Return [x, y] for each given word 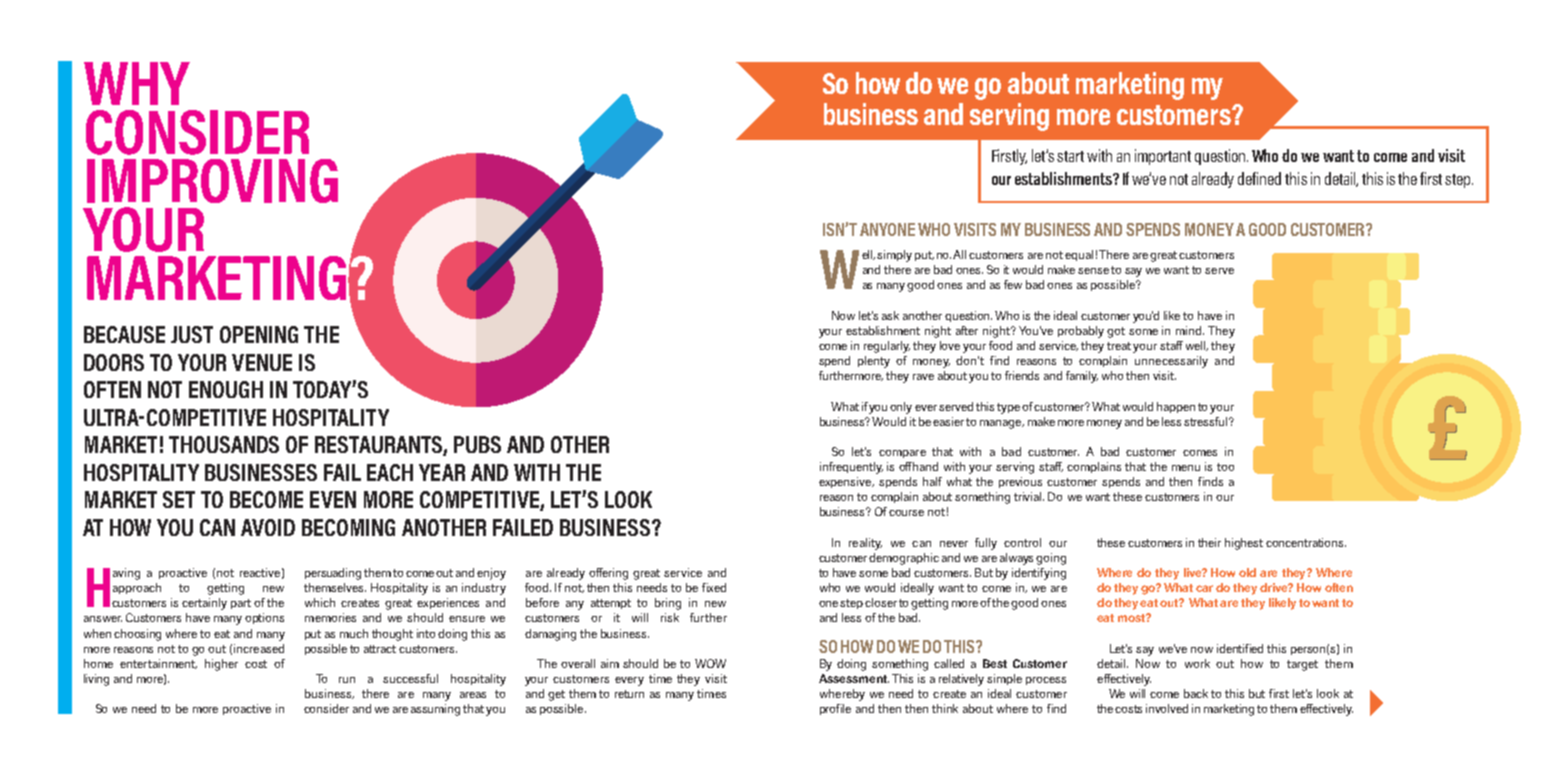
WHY [137, 83]
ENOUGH [226, 389]
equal [1079, 255]
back [1196, 693]
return [629, 694]
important [1163, 157]
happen [1176, 407]
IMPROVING [212, 181]
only [901, 408]
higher [221, 665]
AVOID [268, 527]
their [1209, 542]
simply [894, 256]
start [1070, 156]
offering [608, 574]
